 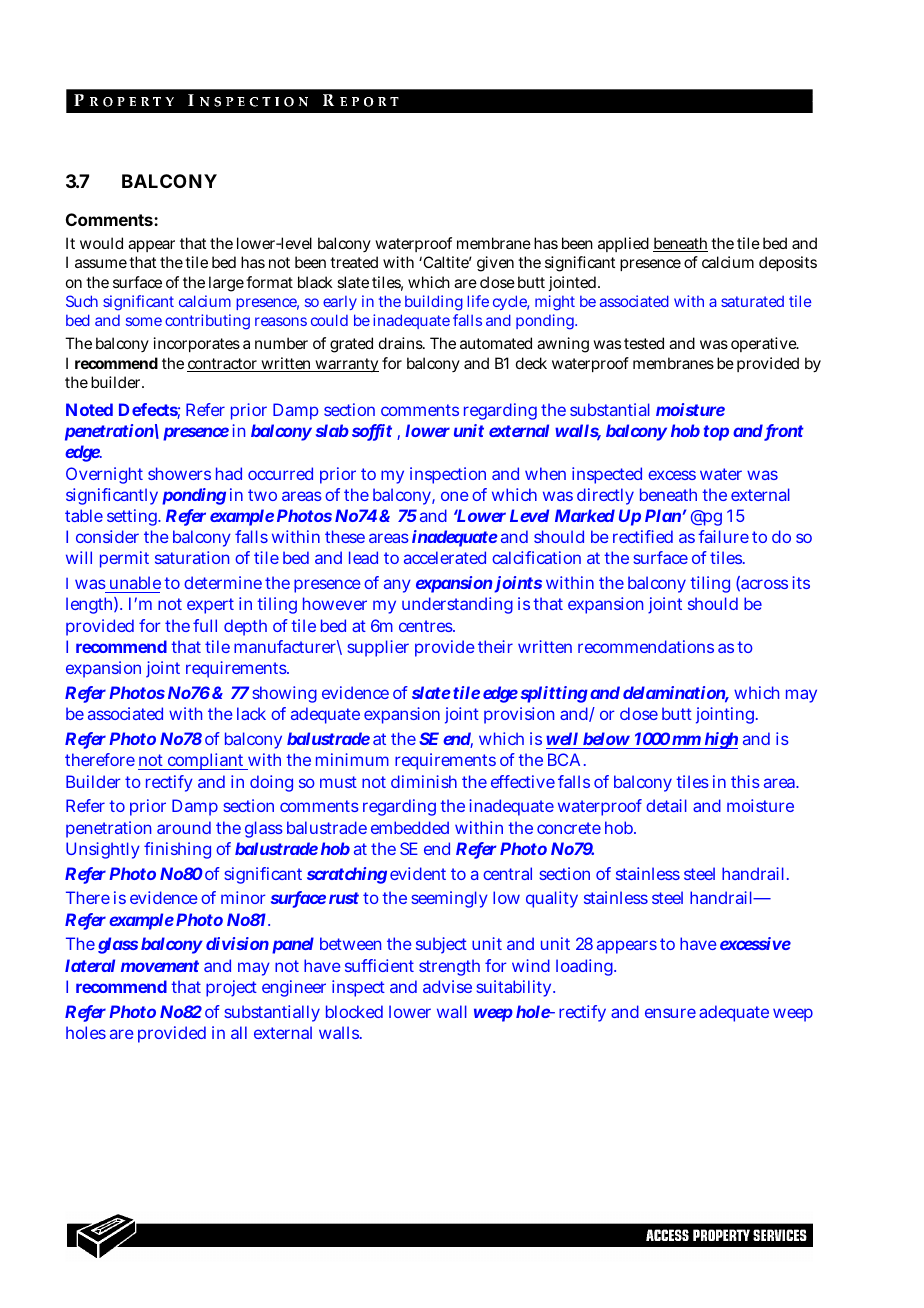 I want to click on diminish, so click(x=424, y=781).
